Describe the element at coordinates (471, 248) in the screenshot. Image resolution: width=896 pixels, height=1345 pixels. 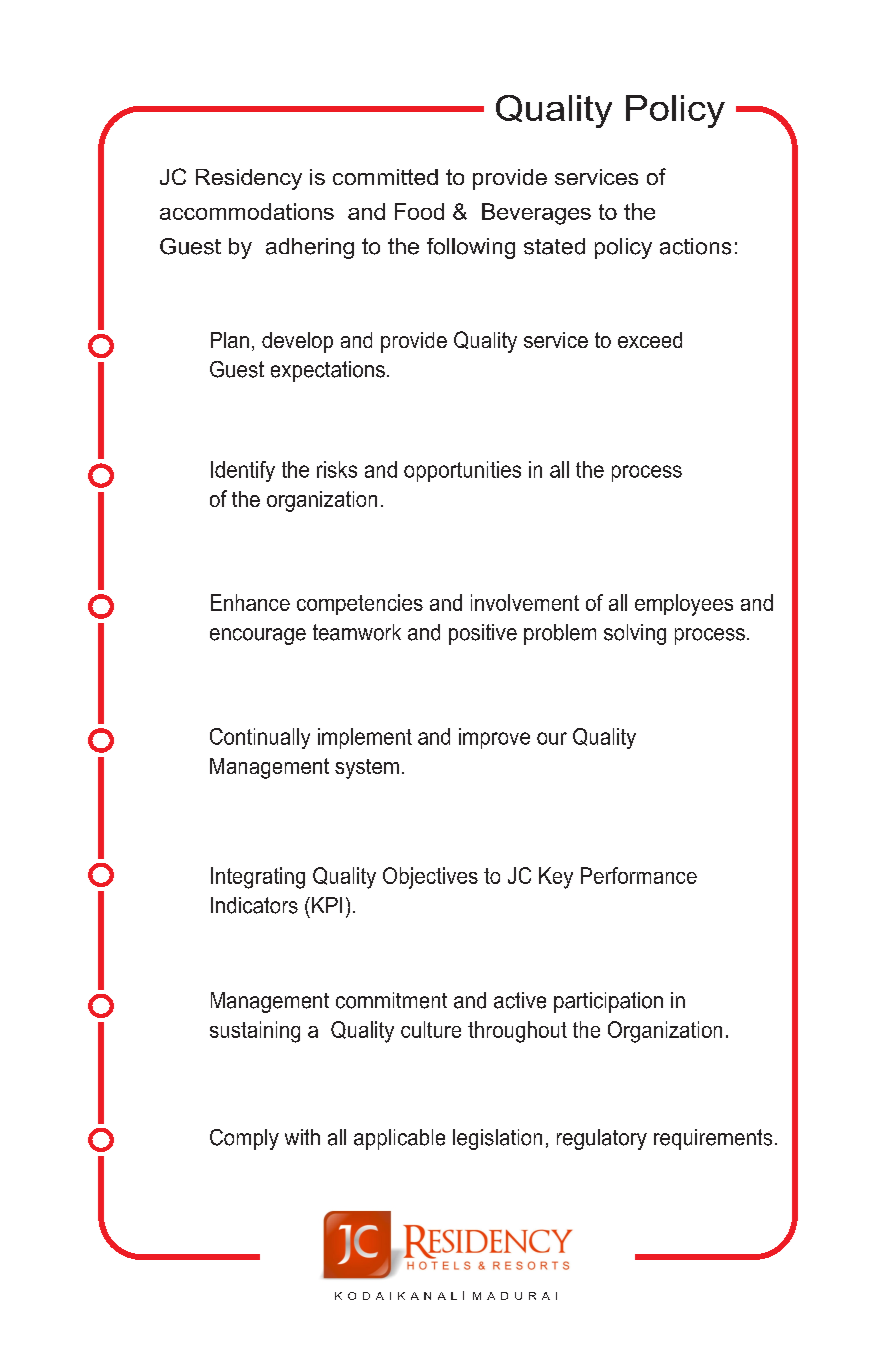
I see `following` at that location.
